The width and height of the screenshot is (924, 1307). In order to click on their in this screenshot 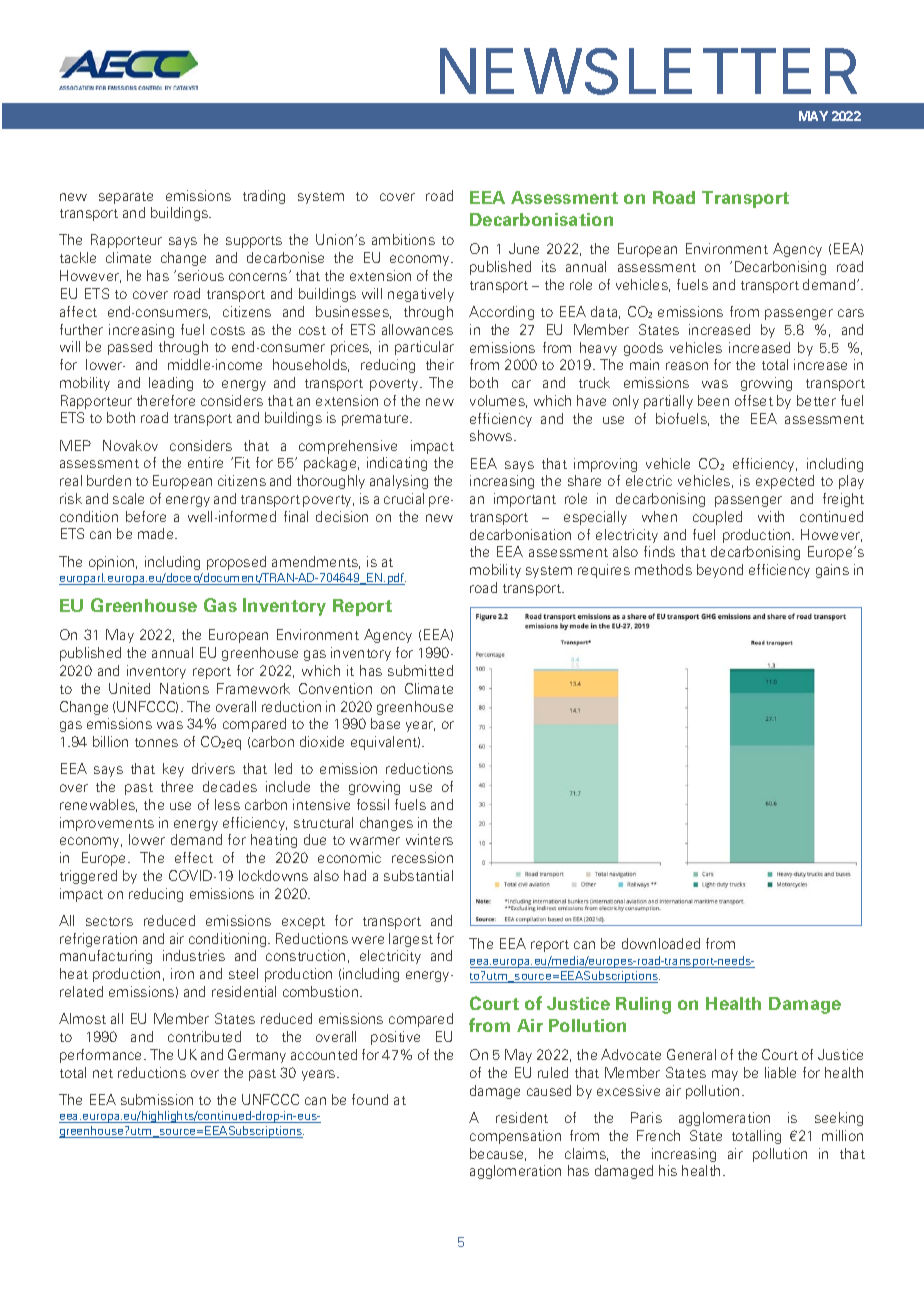, I will do `click(440, 364)`.
